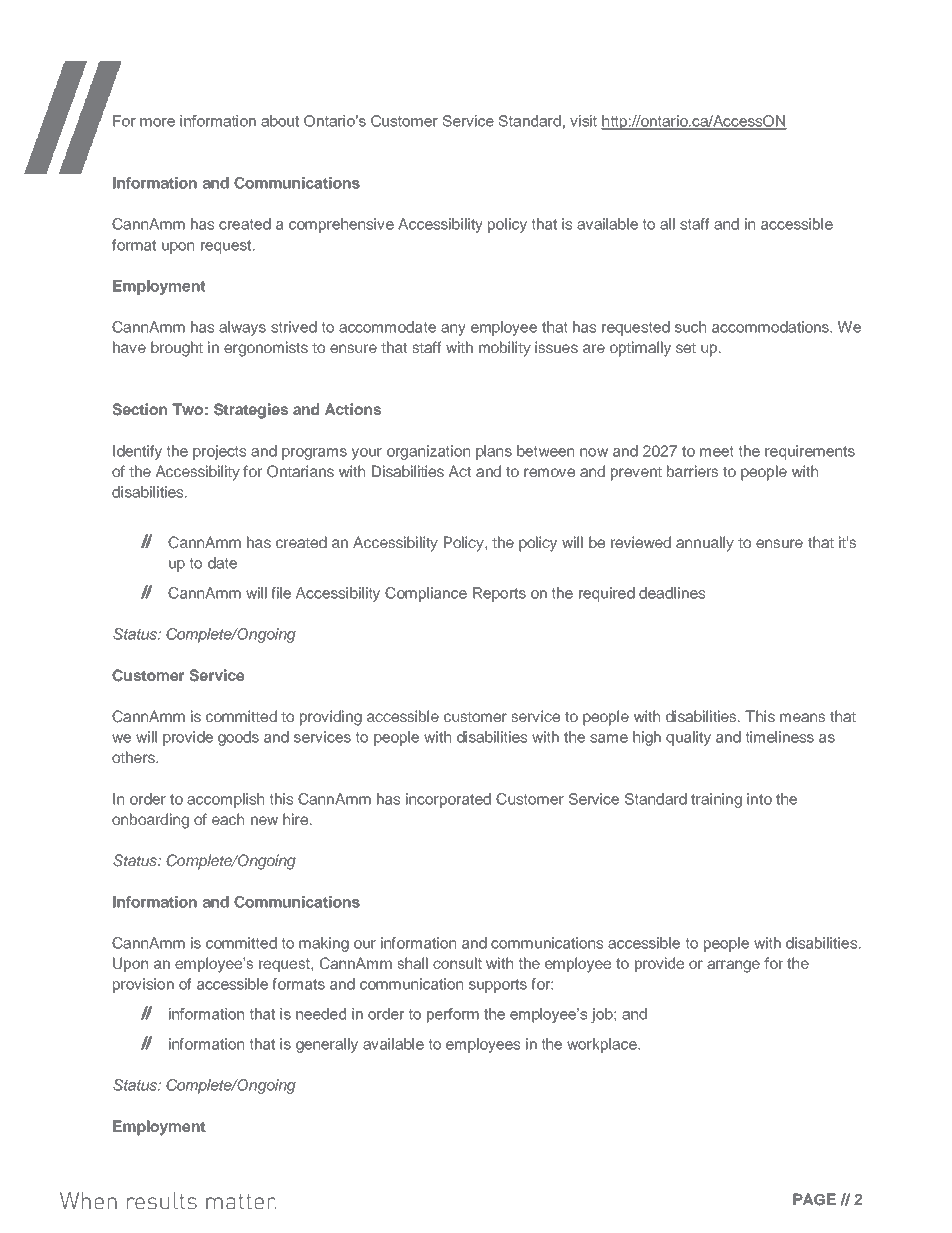  What do you see at coordinates (772, 327) in the screenshot?
I see `accommodations` at bounding box center [772, 327].
